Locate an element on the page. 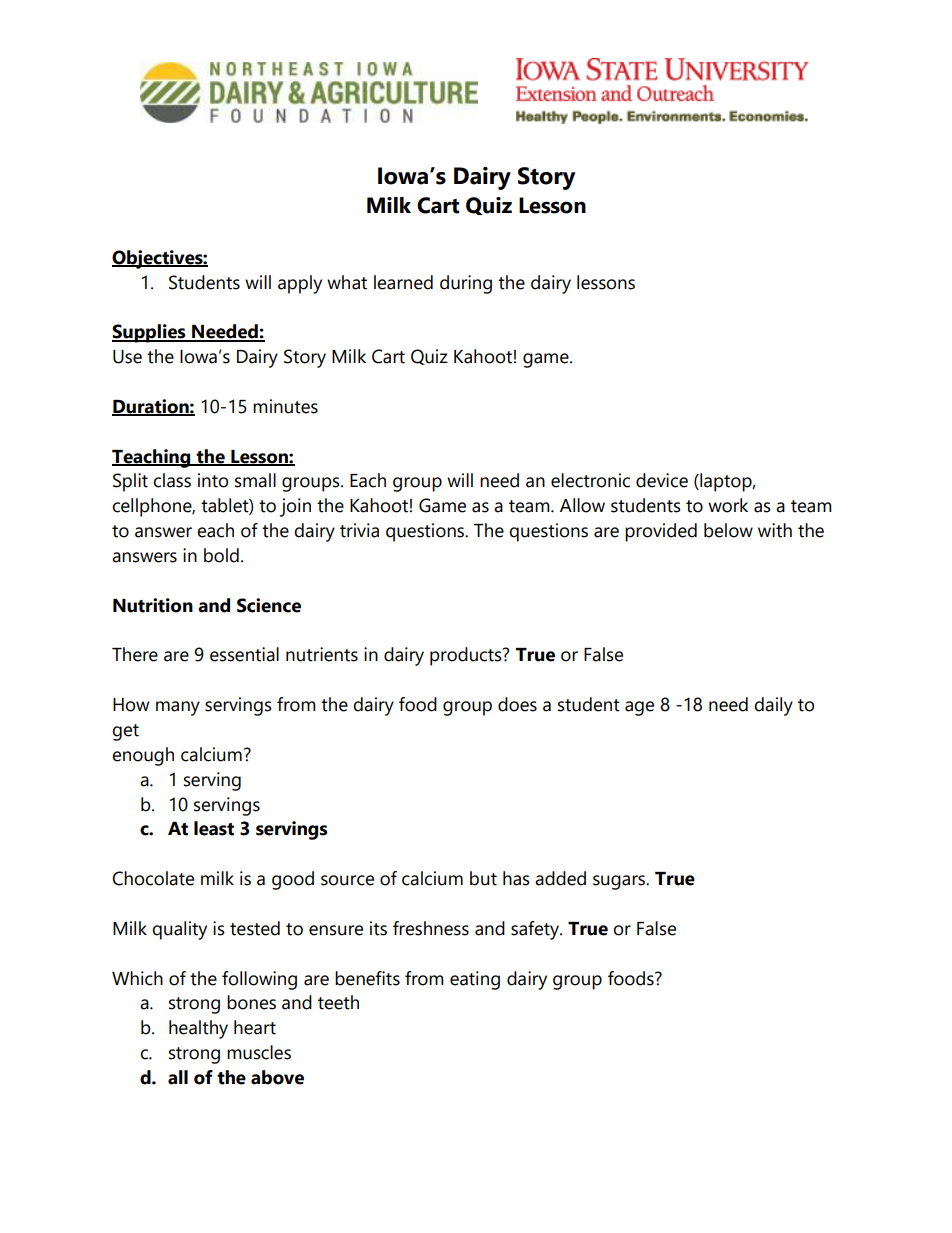 The height and width of the image is (1233, 952). daily is located at coordinates (773, 706).
